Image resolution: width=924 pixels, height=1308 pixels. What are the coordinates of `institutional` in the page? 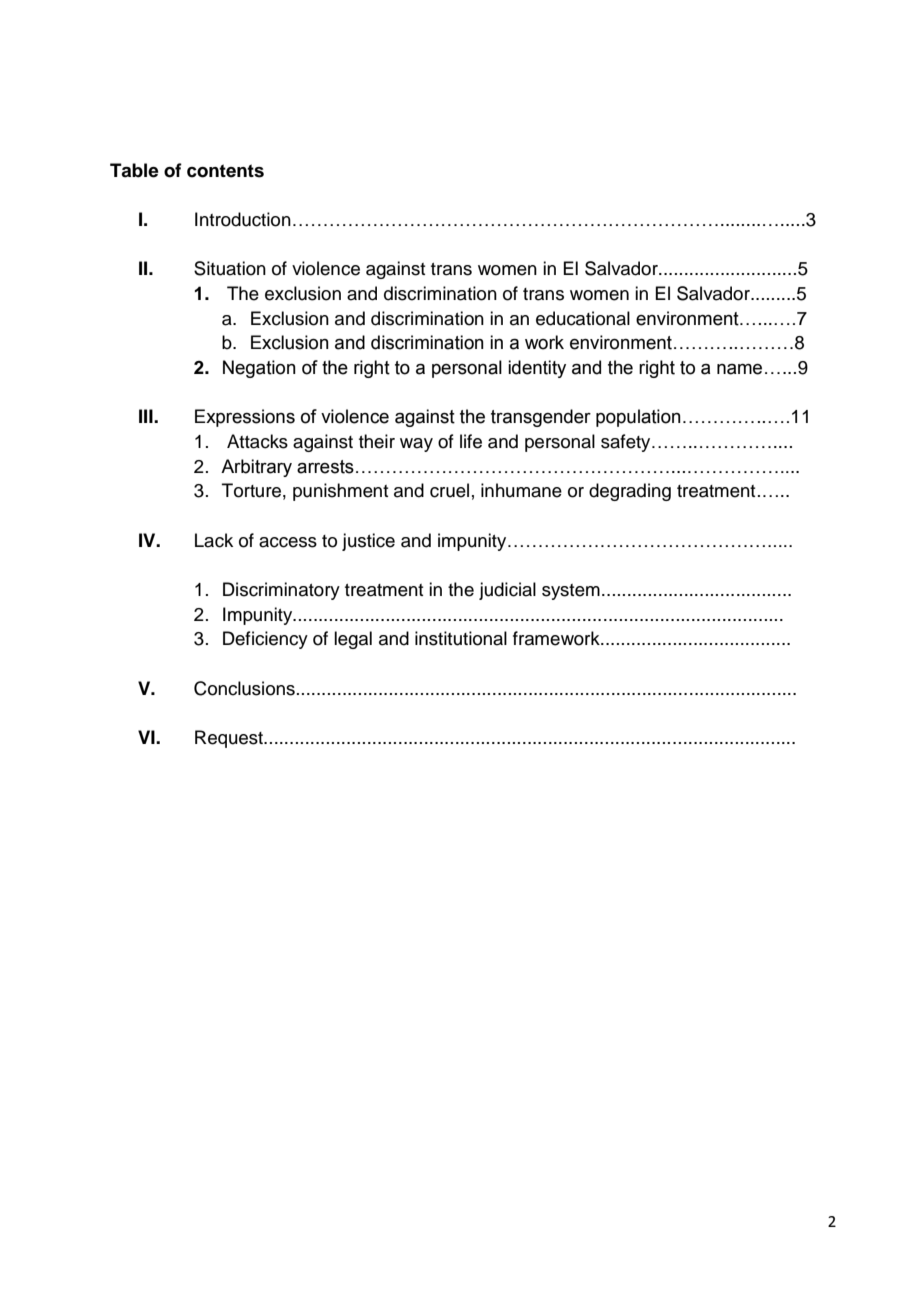 It's located at (461, 638).
